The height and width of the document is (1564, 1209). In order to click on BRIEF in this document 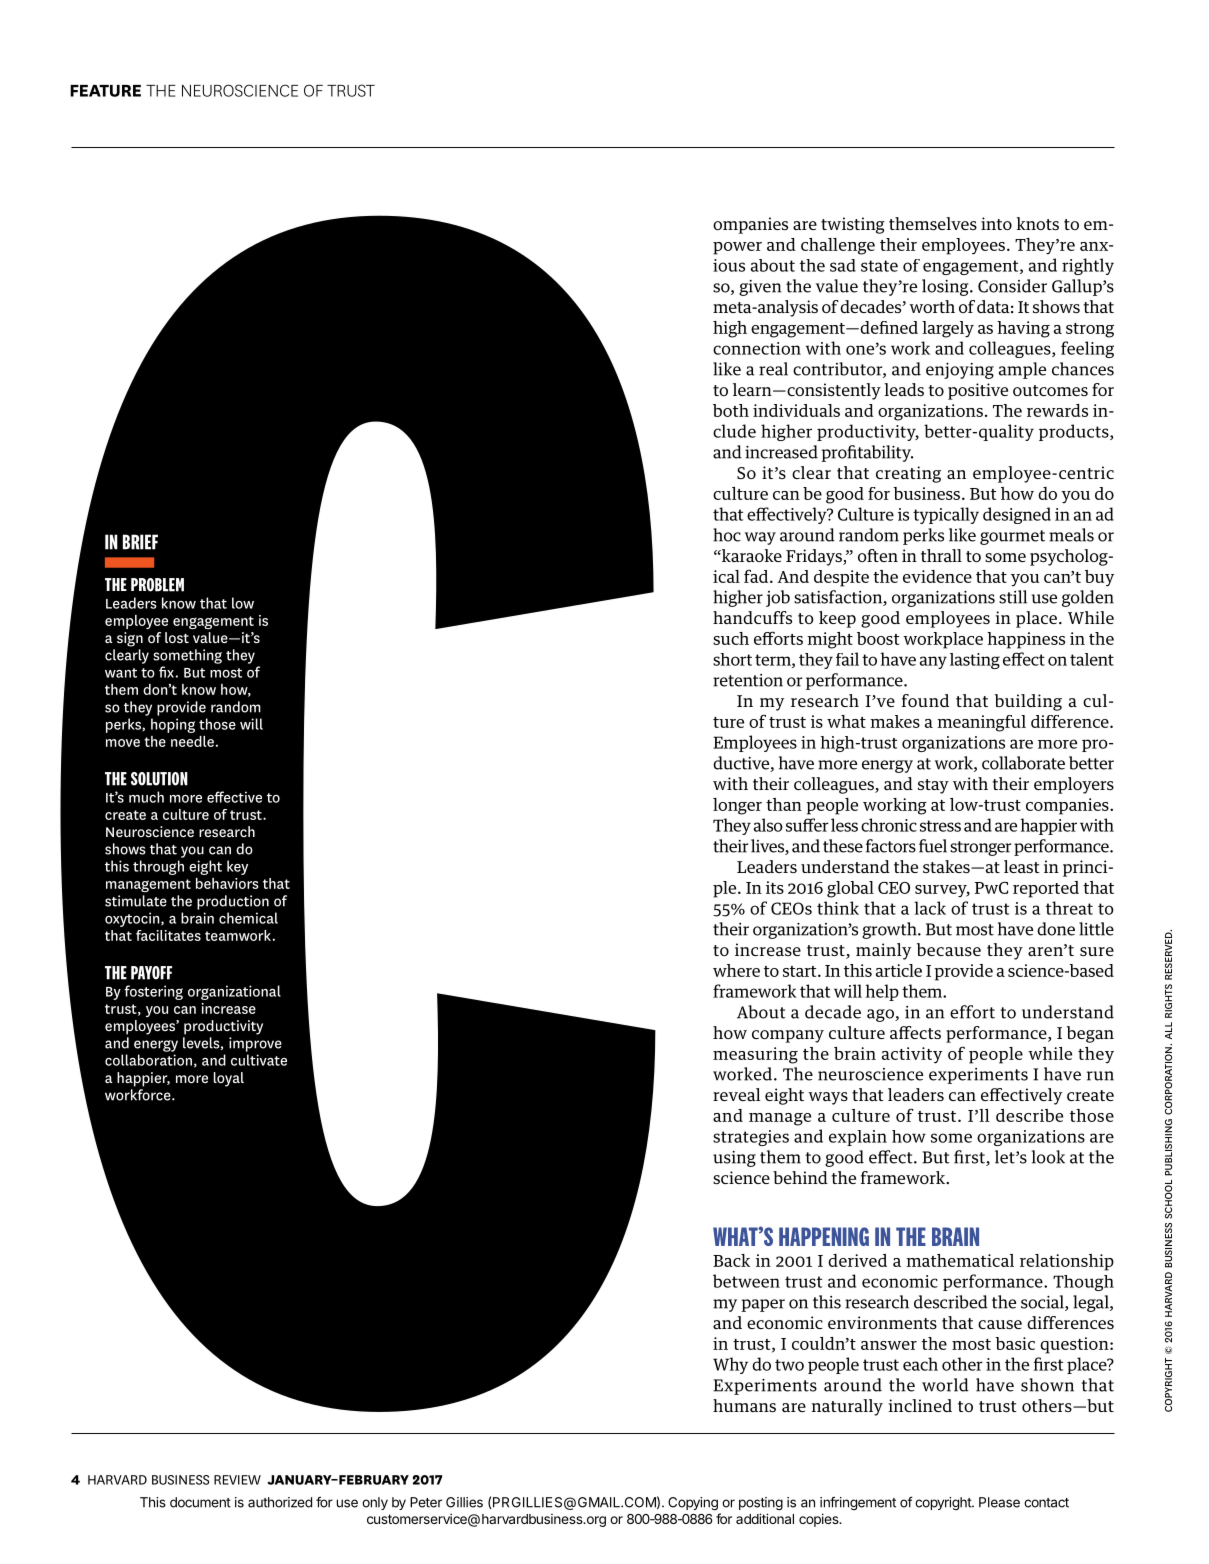, I will do `click(140, 542)`.
